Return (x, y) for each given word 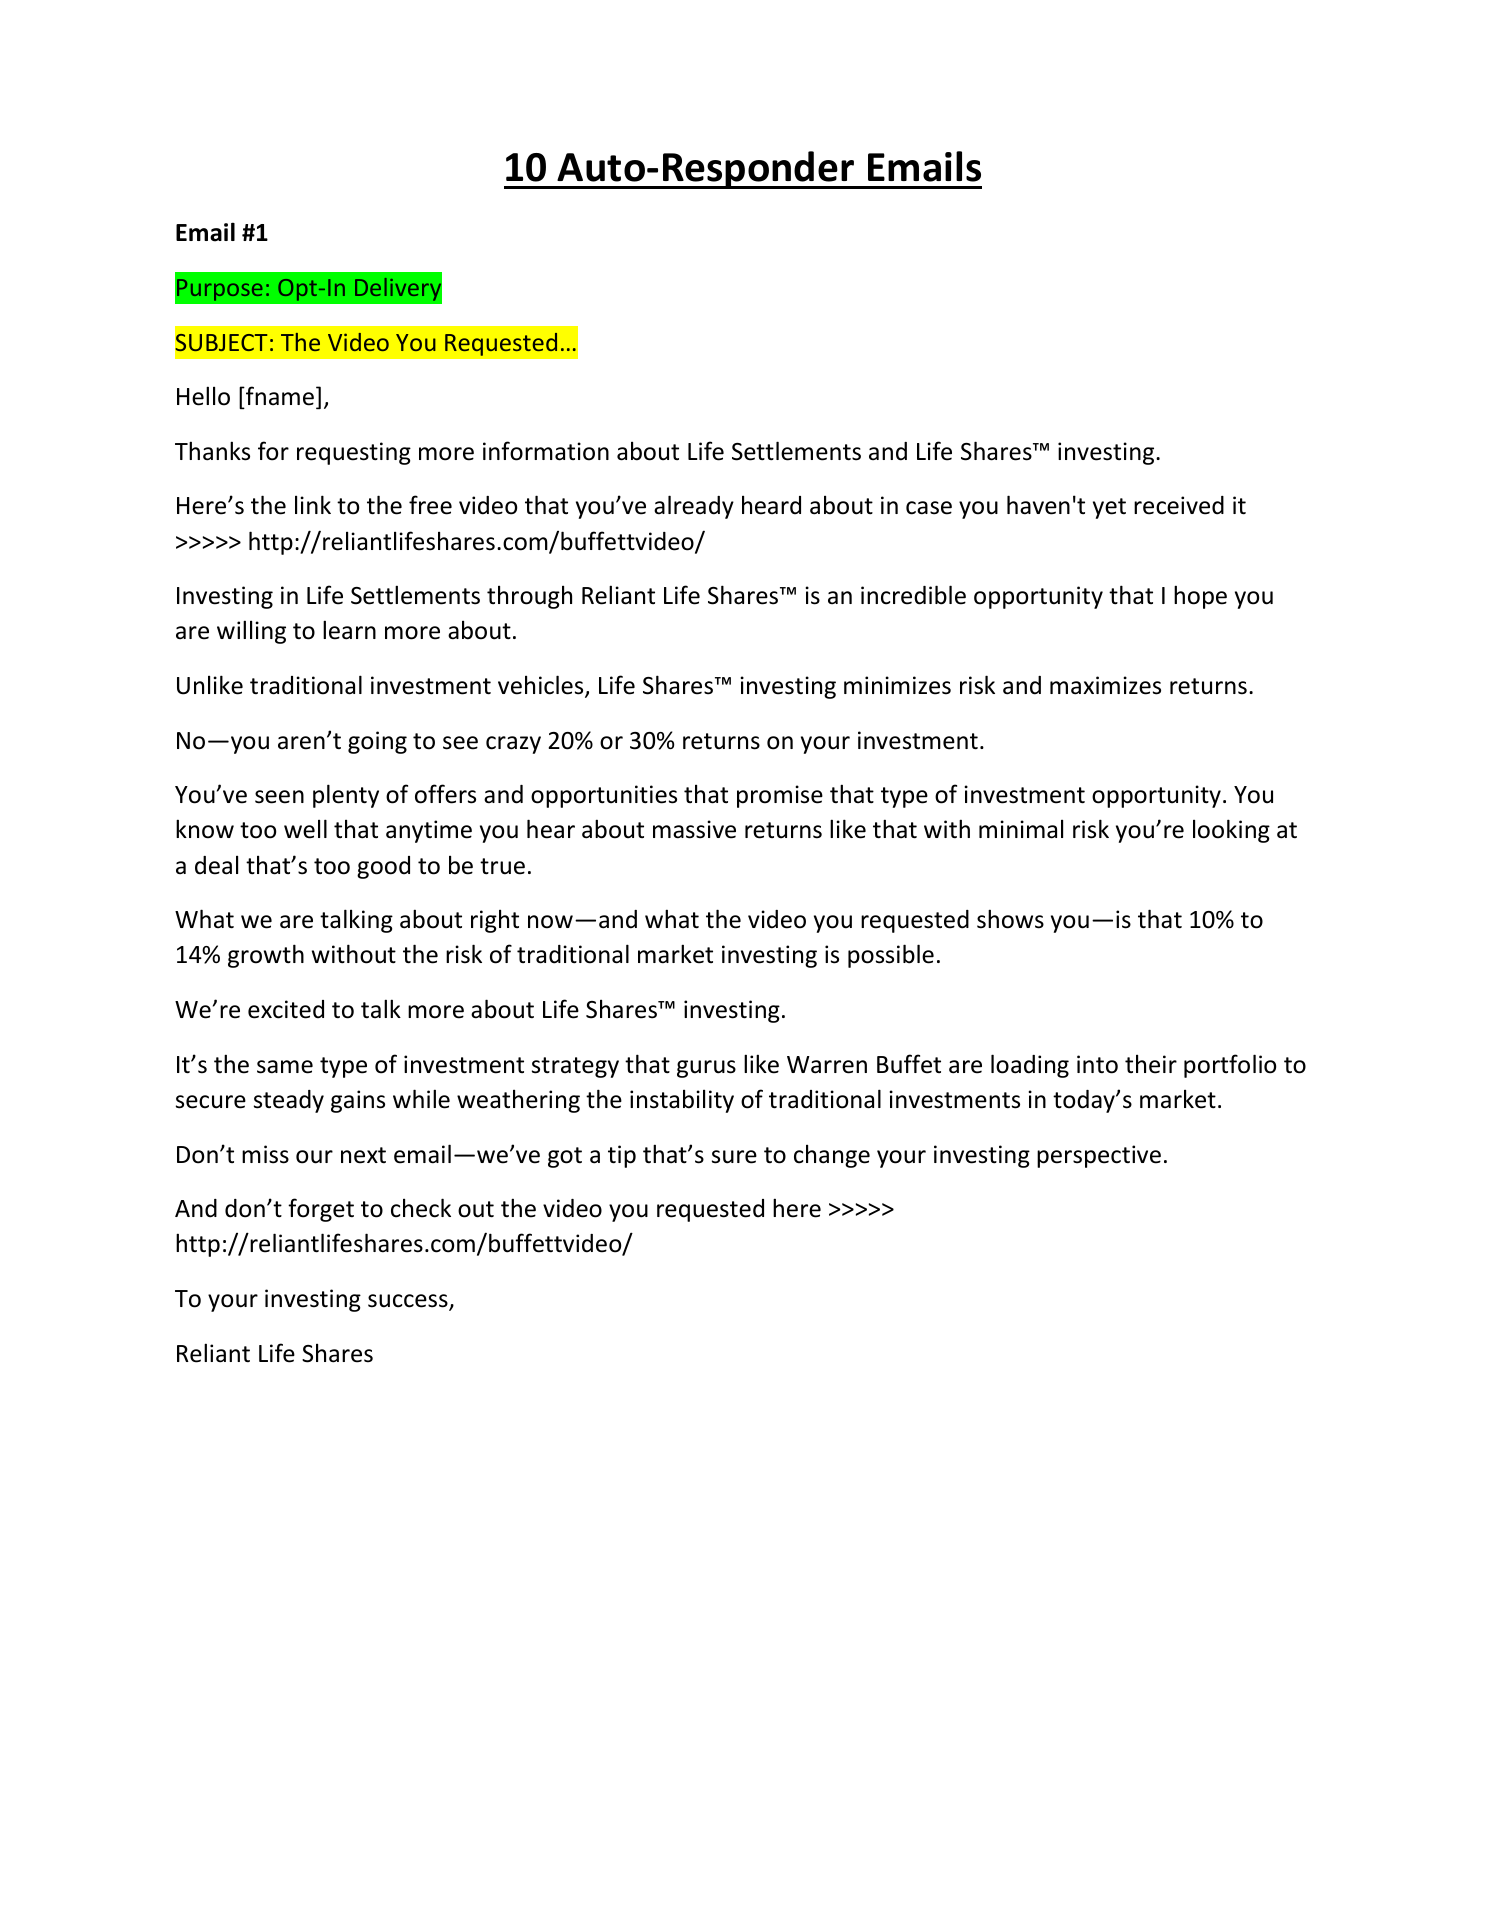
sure (734, 1157)
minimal (1021, 829)
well (305, 829)
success (409, 1302)
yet (1109, 508)
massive (694, 829)
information (546, 451)
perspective (1099, 1156)
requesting (354, 453)
